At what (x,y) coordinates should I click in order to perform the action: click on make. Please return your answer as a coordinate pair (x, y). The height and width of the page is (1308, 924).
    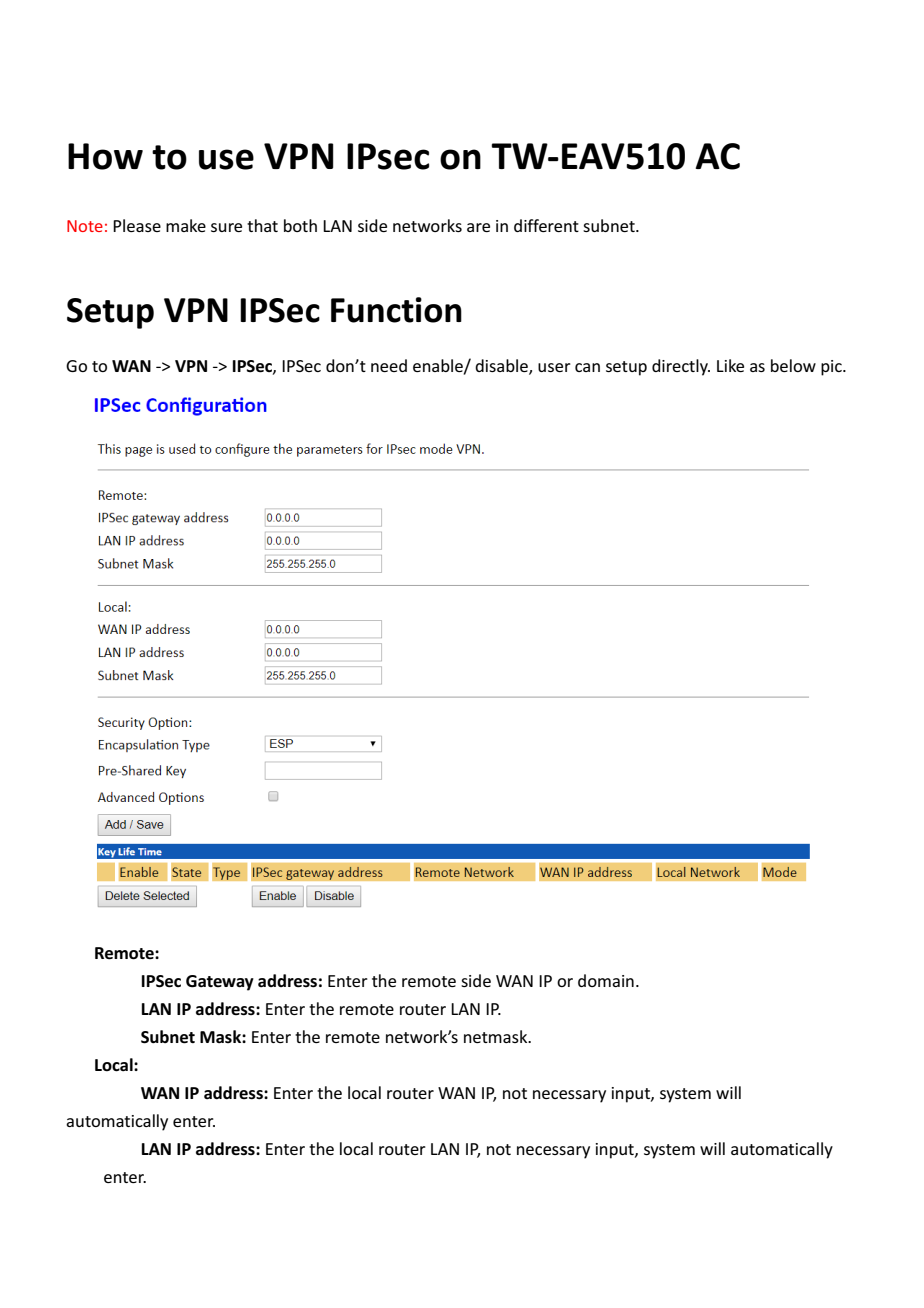
    Looking at the image, I should click on (186, 225).
